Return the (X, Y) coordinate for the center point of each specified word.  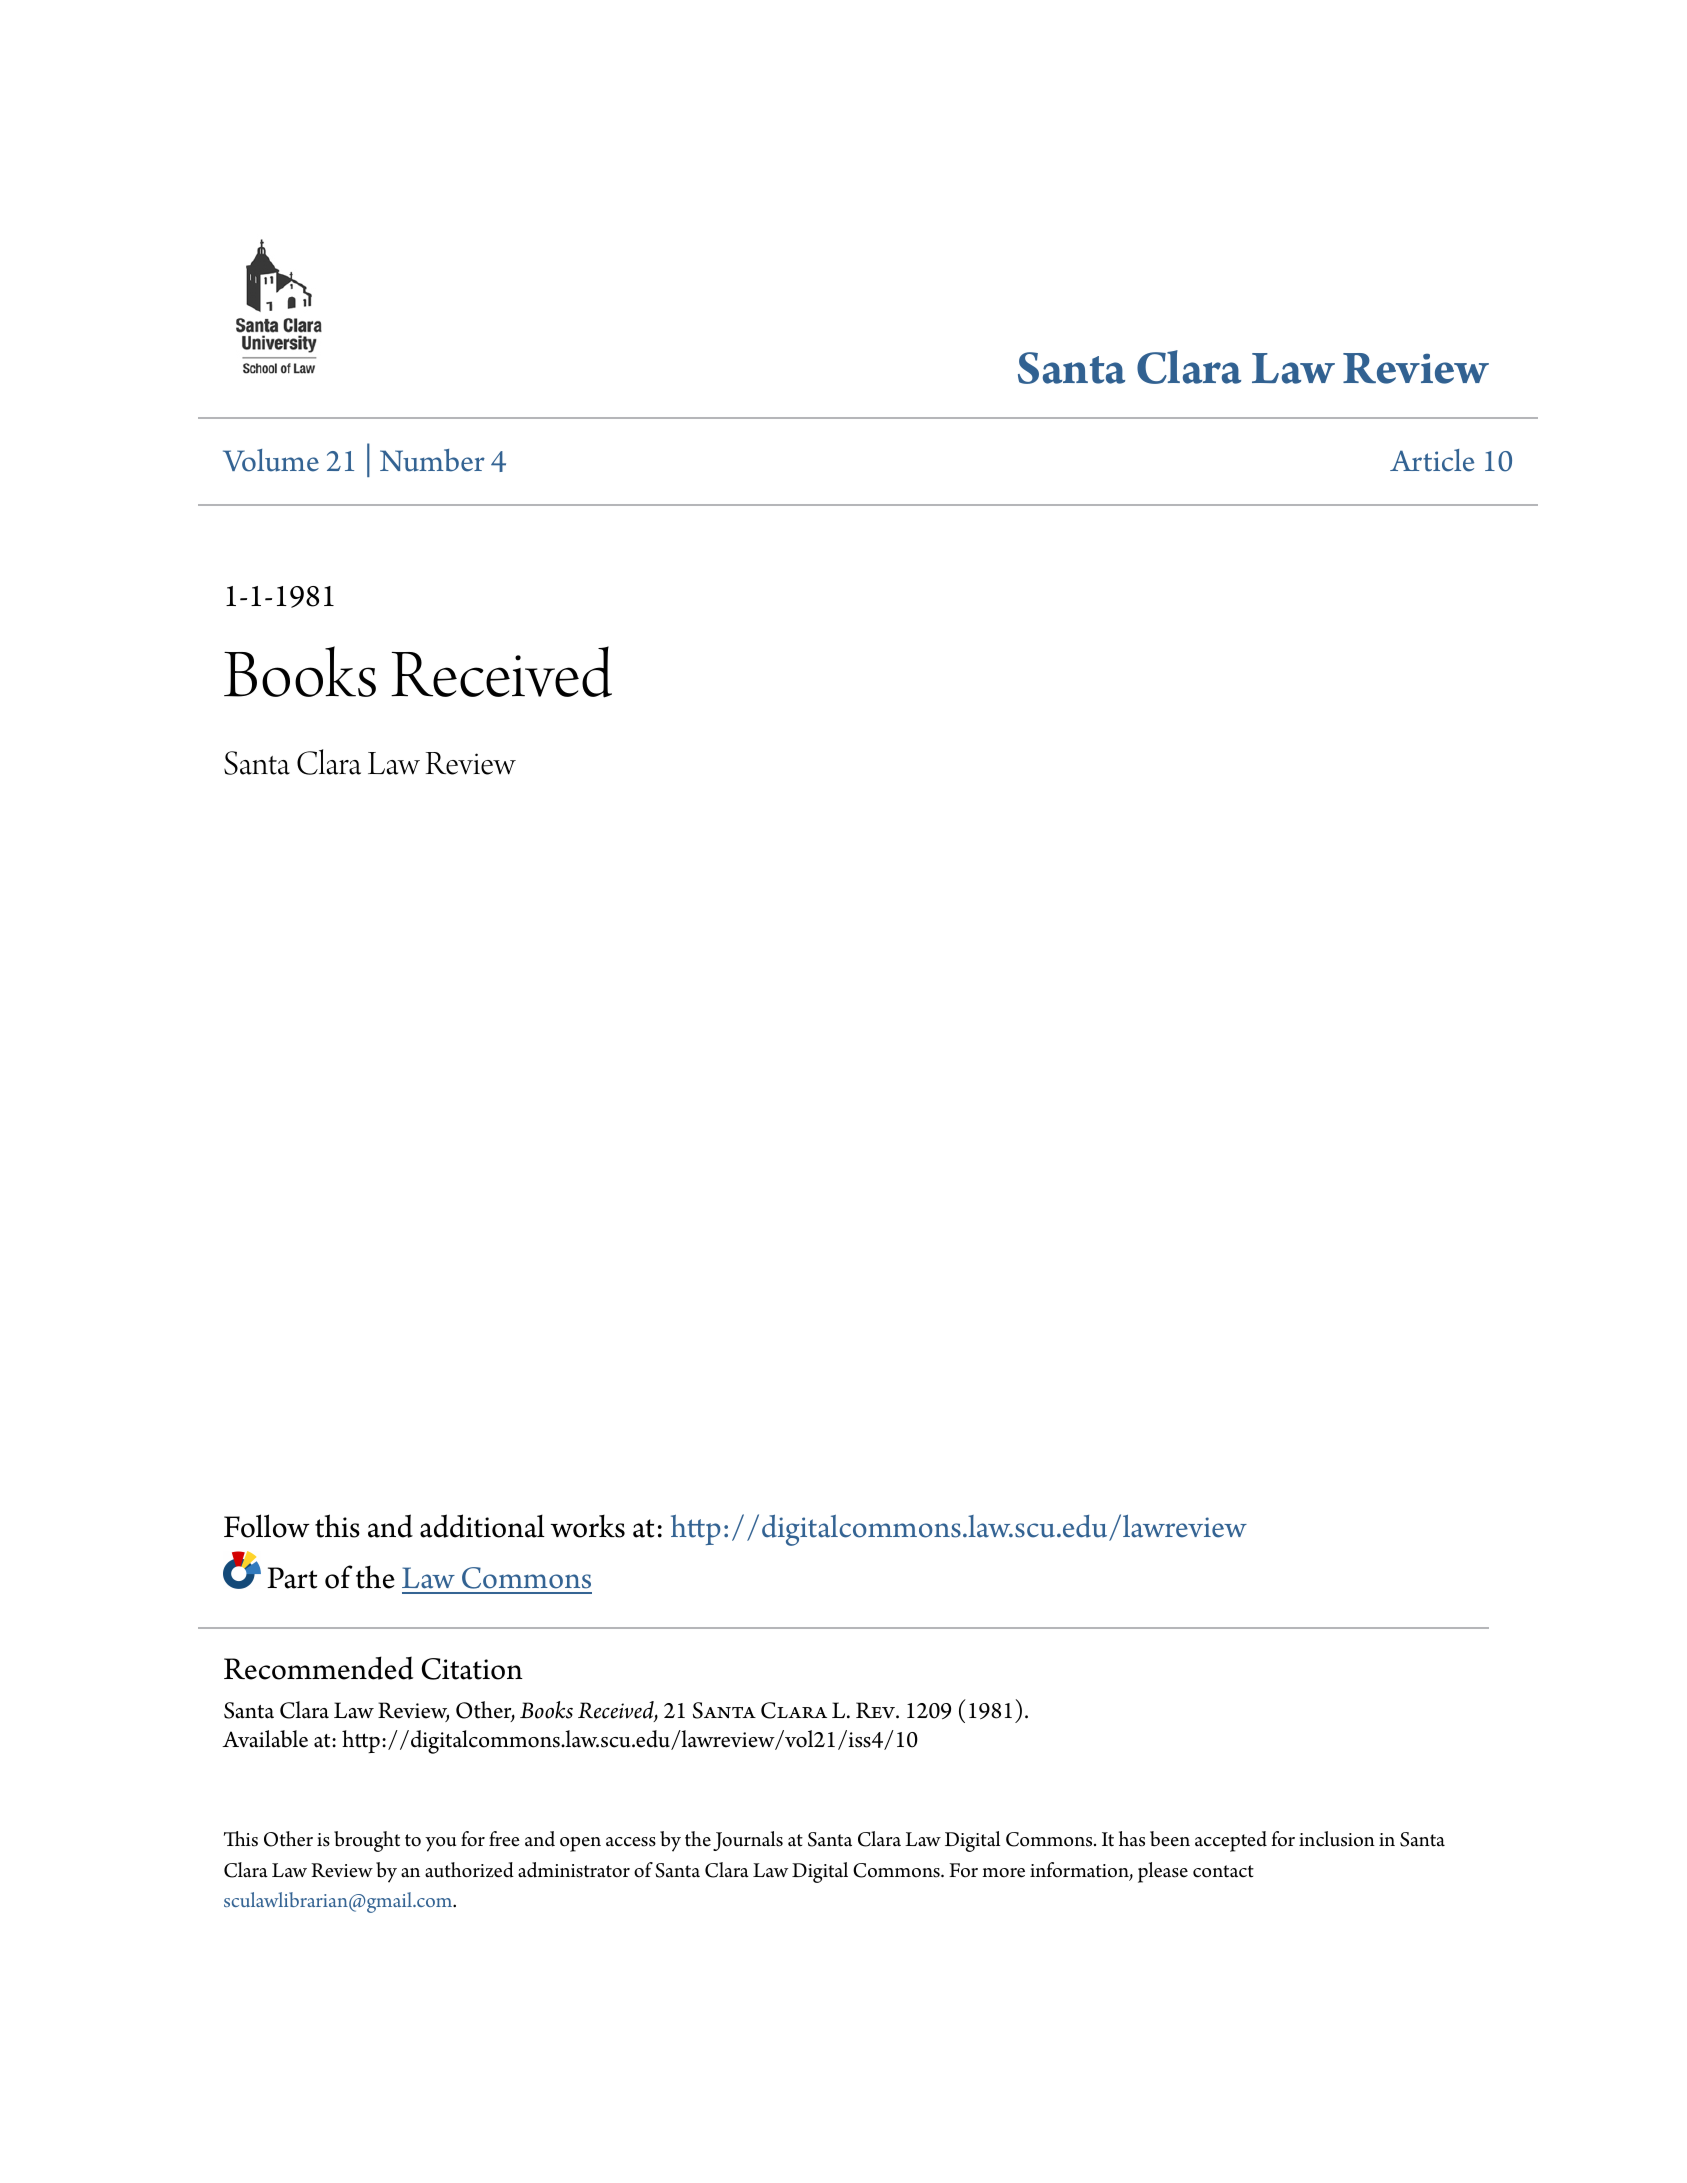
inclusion (1337, 1839)
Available (265, 1739)
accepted (1231, 1841)
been (1170, 1839)
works (587, 1526)
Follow (267, 1526)
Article (1432, 460)
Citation (472, 1669)
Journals (748, 1841)
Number (432, 460)
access (631, 1842)
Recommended (318, 1668)
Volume (271, 460)
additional (482, 1526)
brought (367, 1841)
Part (292, 1578)
